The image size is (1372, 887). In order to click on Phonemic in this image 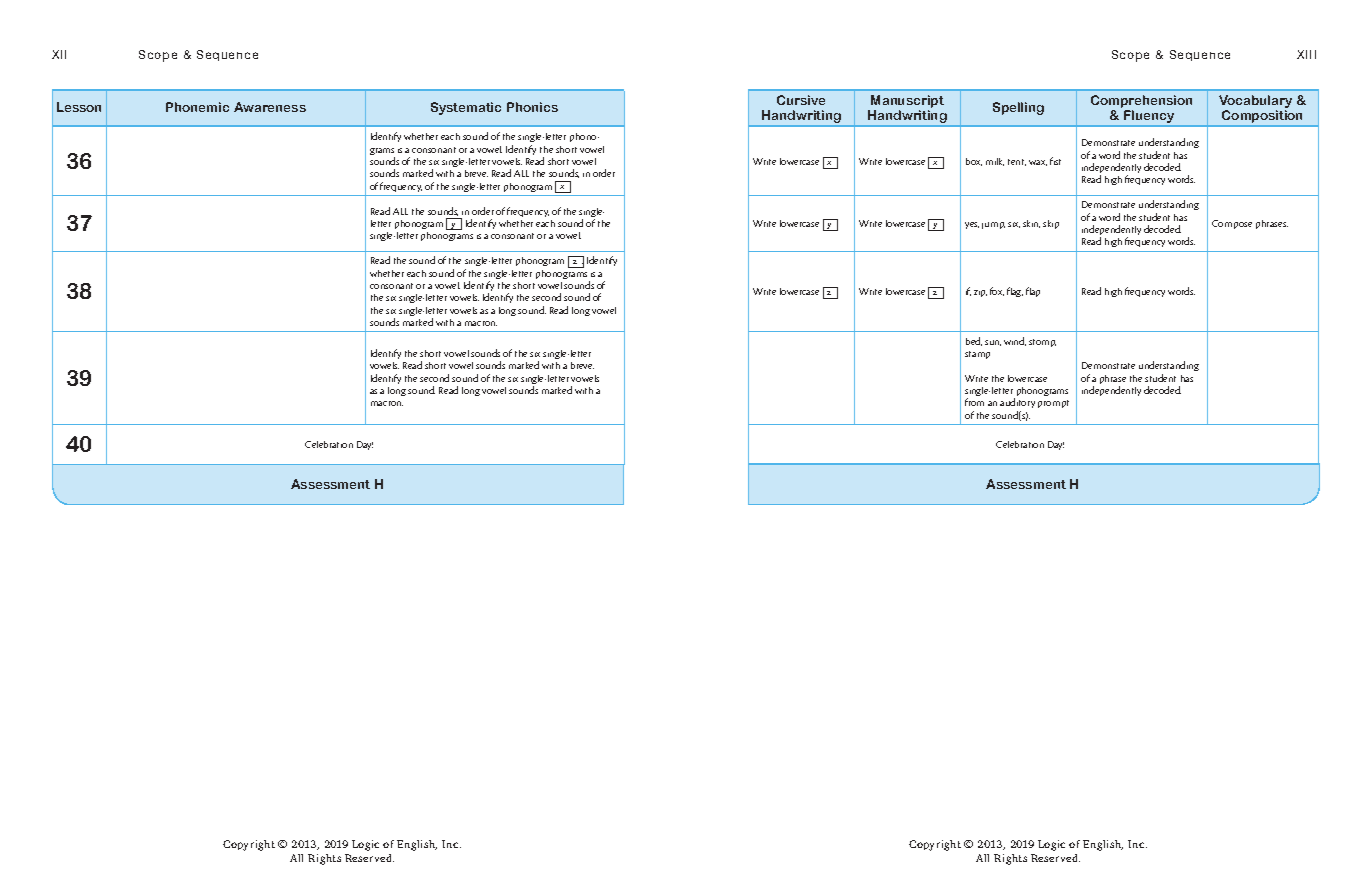, I will do `click(197, 107)`.
